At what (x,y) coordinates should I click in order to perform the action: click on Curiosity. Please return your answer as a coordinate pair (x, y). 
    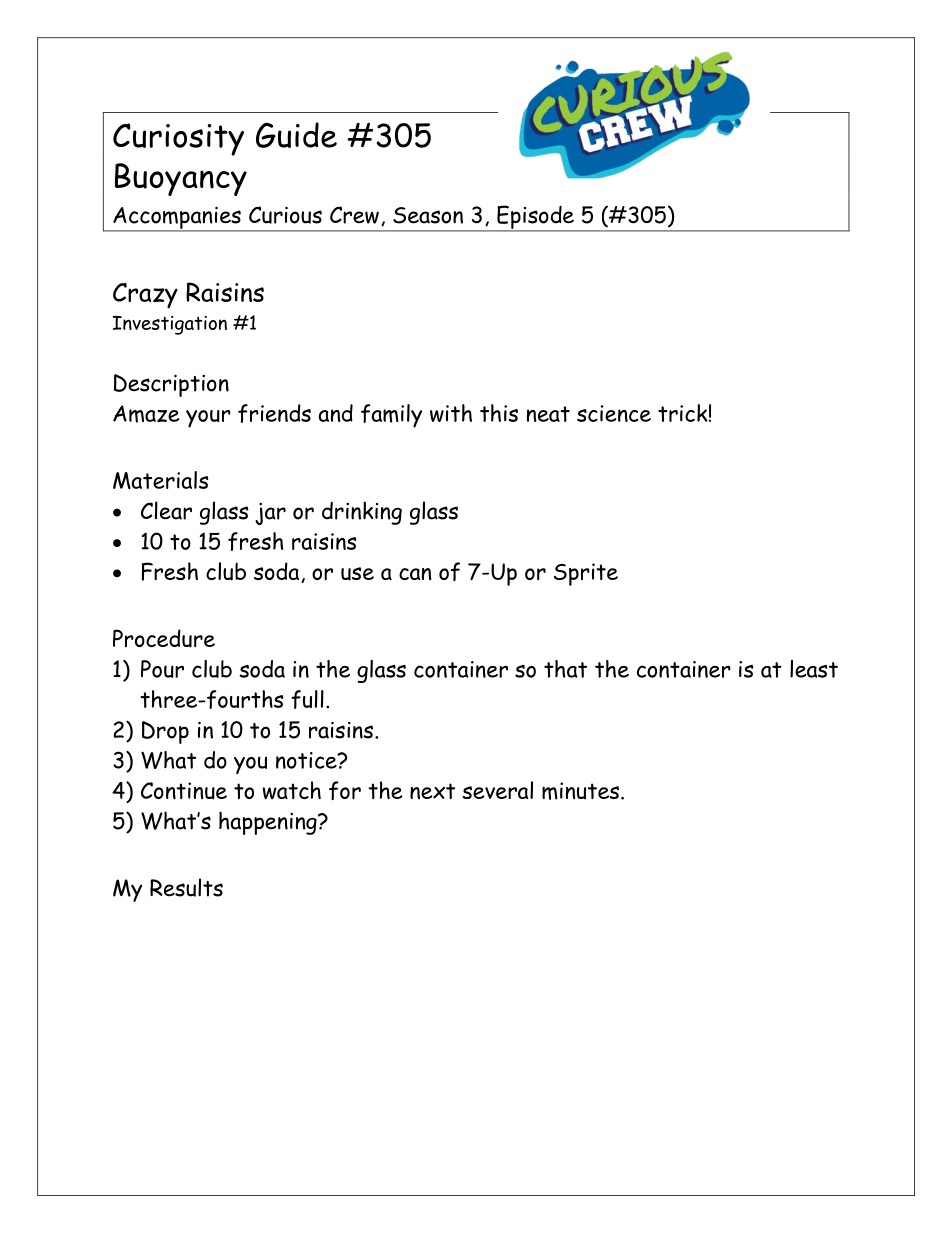
    Looking at the image, I should click on (178, 139).
